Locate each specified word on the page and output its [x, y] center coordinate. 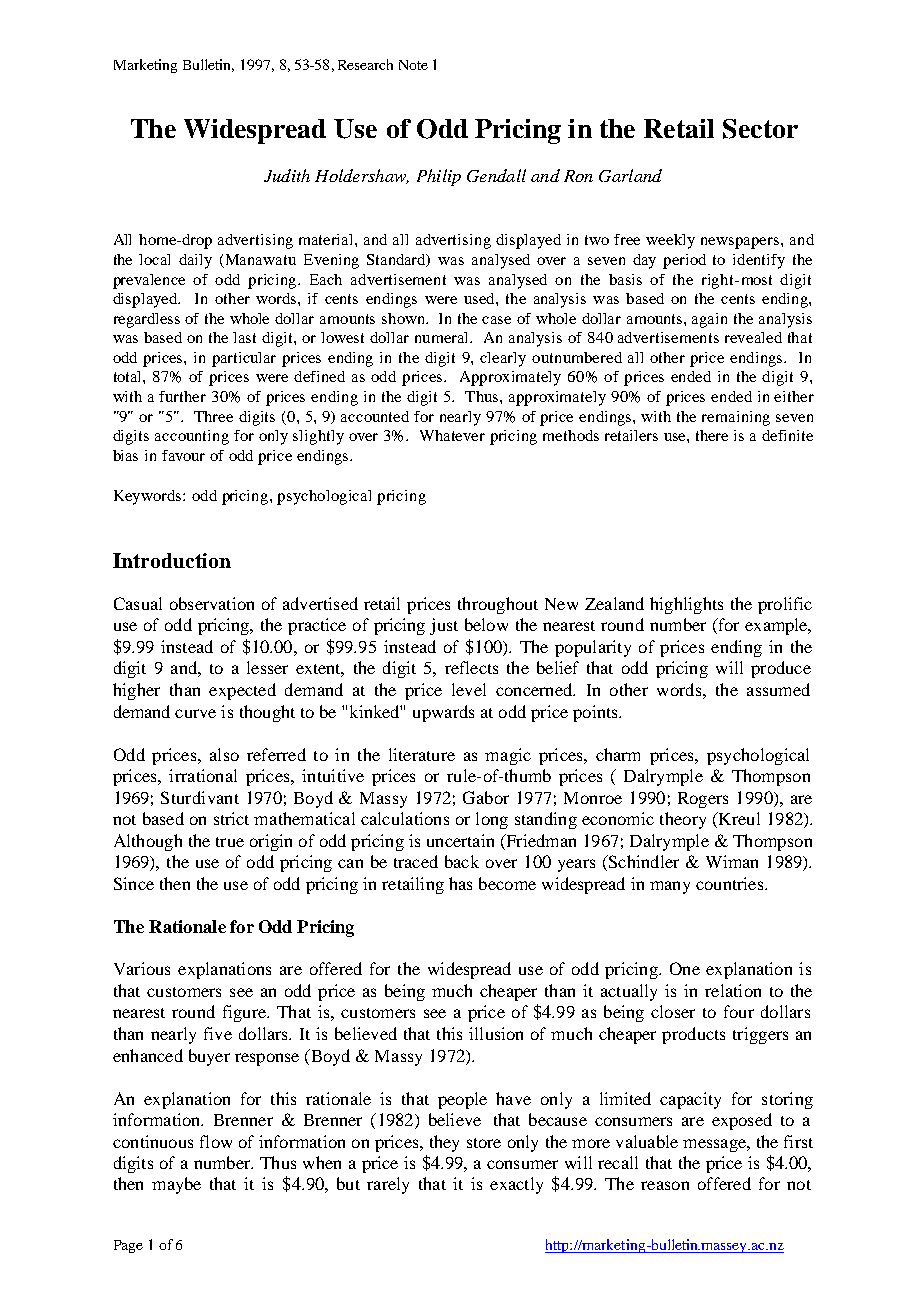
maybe [176, 1185]
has [460, 883]
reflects [471, 667]
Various [142, 968]
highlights [686, 605]
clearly [503, 359]
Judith [287, 175]
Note [413, 65]
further [182, 396]
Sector [760, 129]
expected [242, 691]
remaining [736, 418]
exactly [516, 1185]
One [685, 968]
